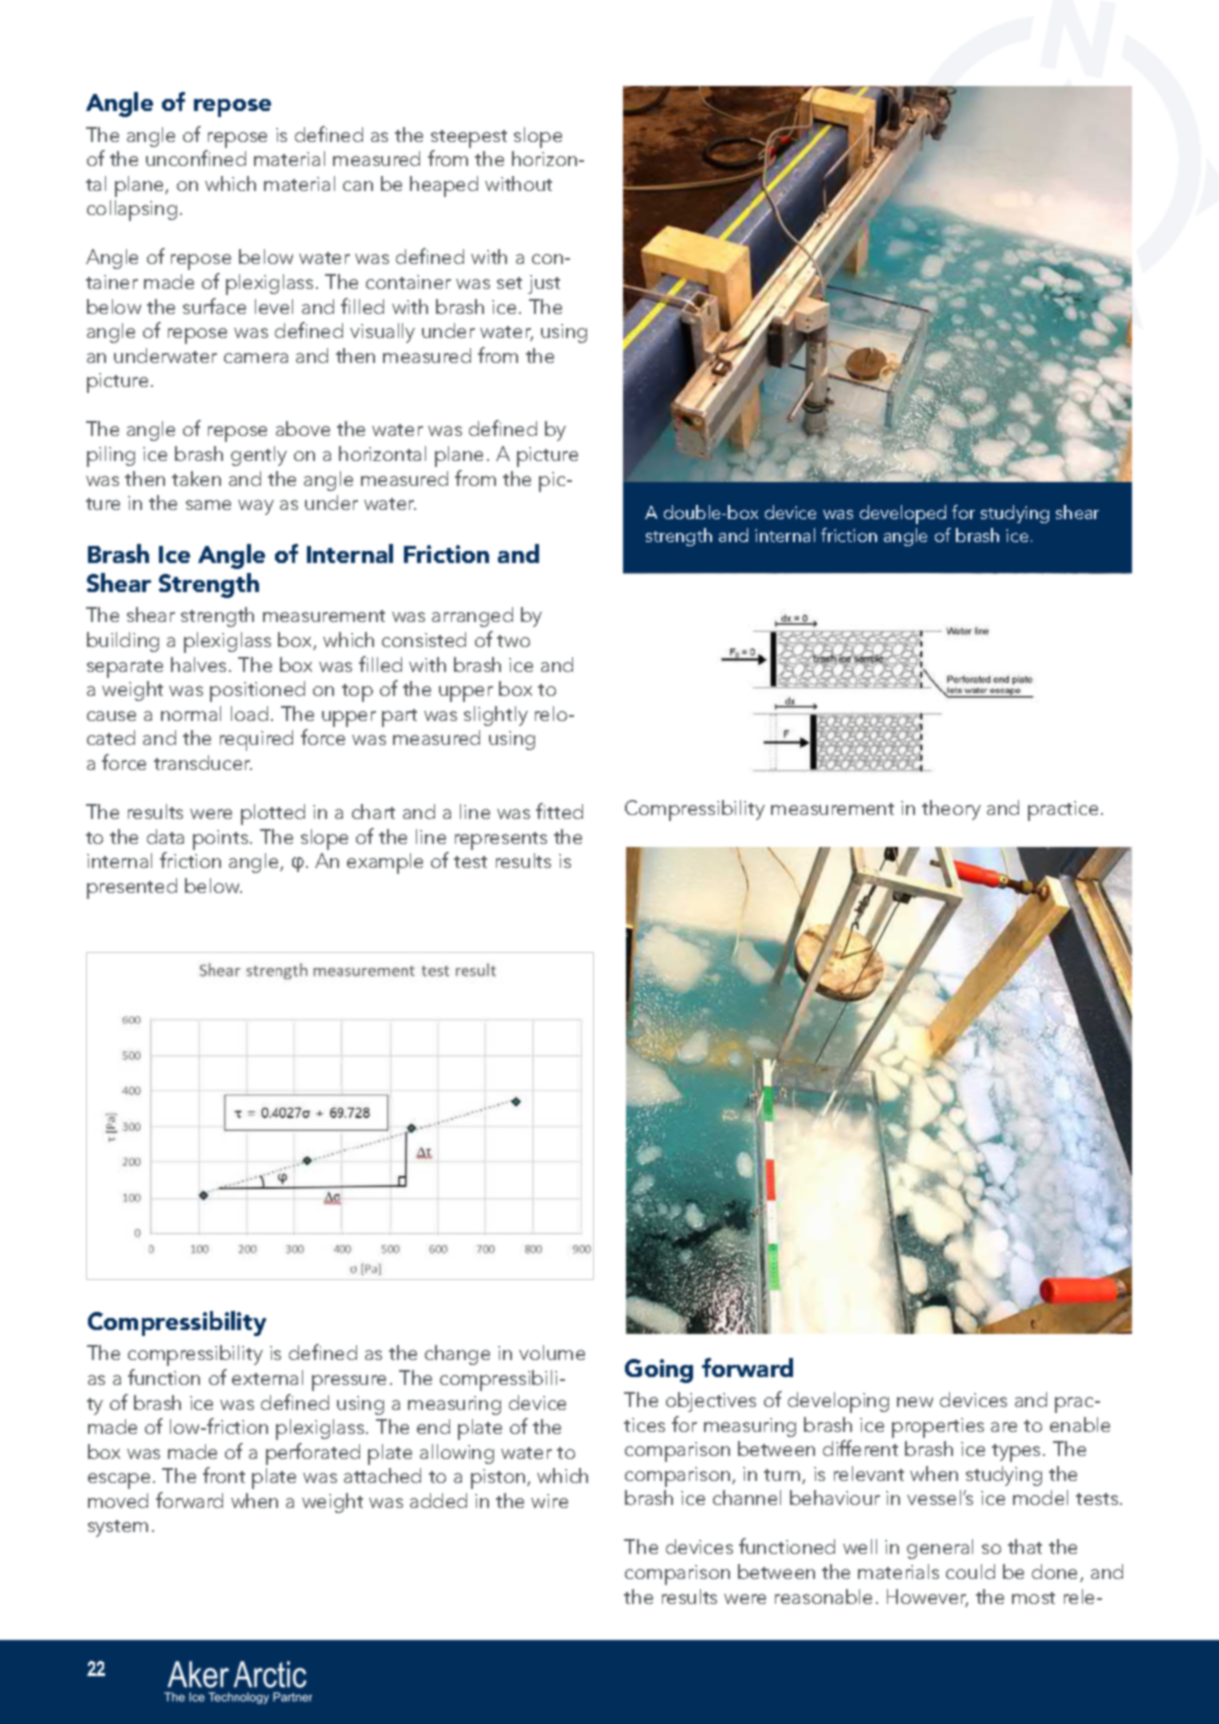 This document has height=1724, width=1219. I want to click on just, so click(544, 284).
